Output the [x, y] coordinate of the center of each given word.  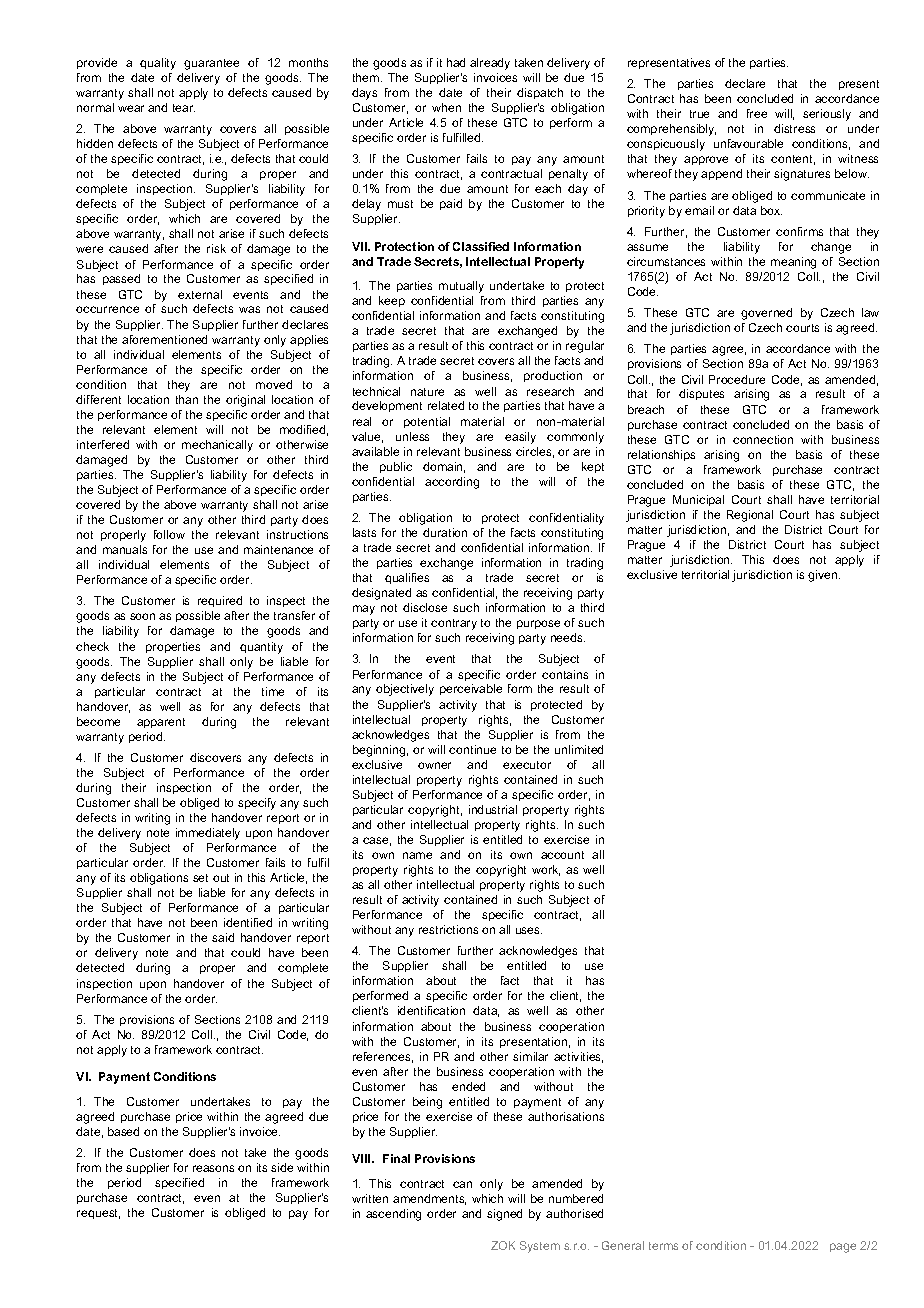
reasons [213, 1168]
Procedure [737, 379]
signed [504, 1215]
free [757, 113]
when [446, 107]
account [562, 855]
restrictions [448, 929]
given [824, 576]
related [446, 405]
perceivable [471, 689]
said [223, 937]
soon [142, 616]
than [187, 399]
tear [184, 108]
